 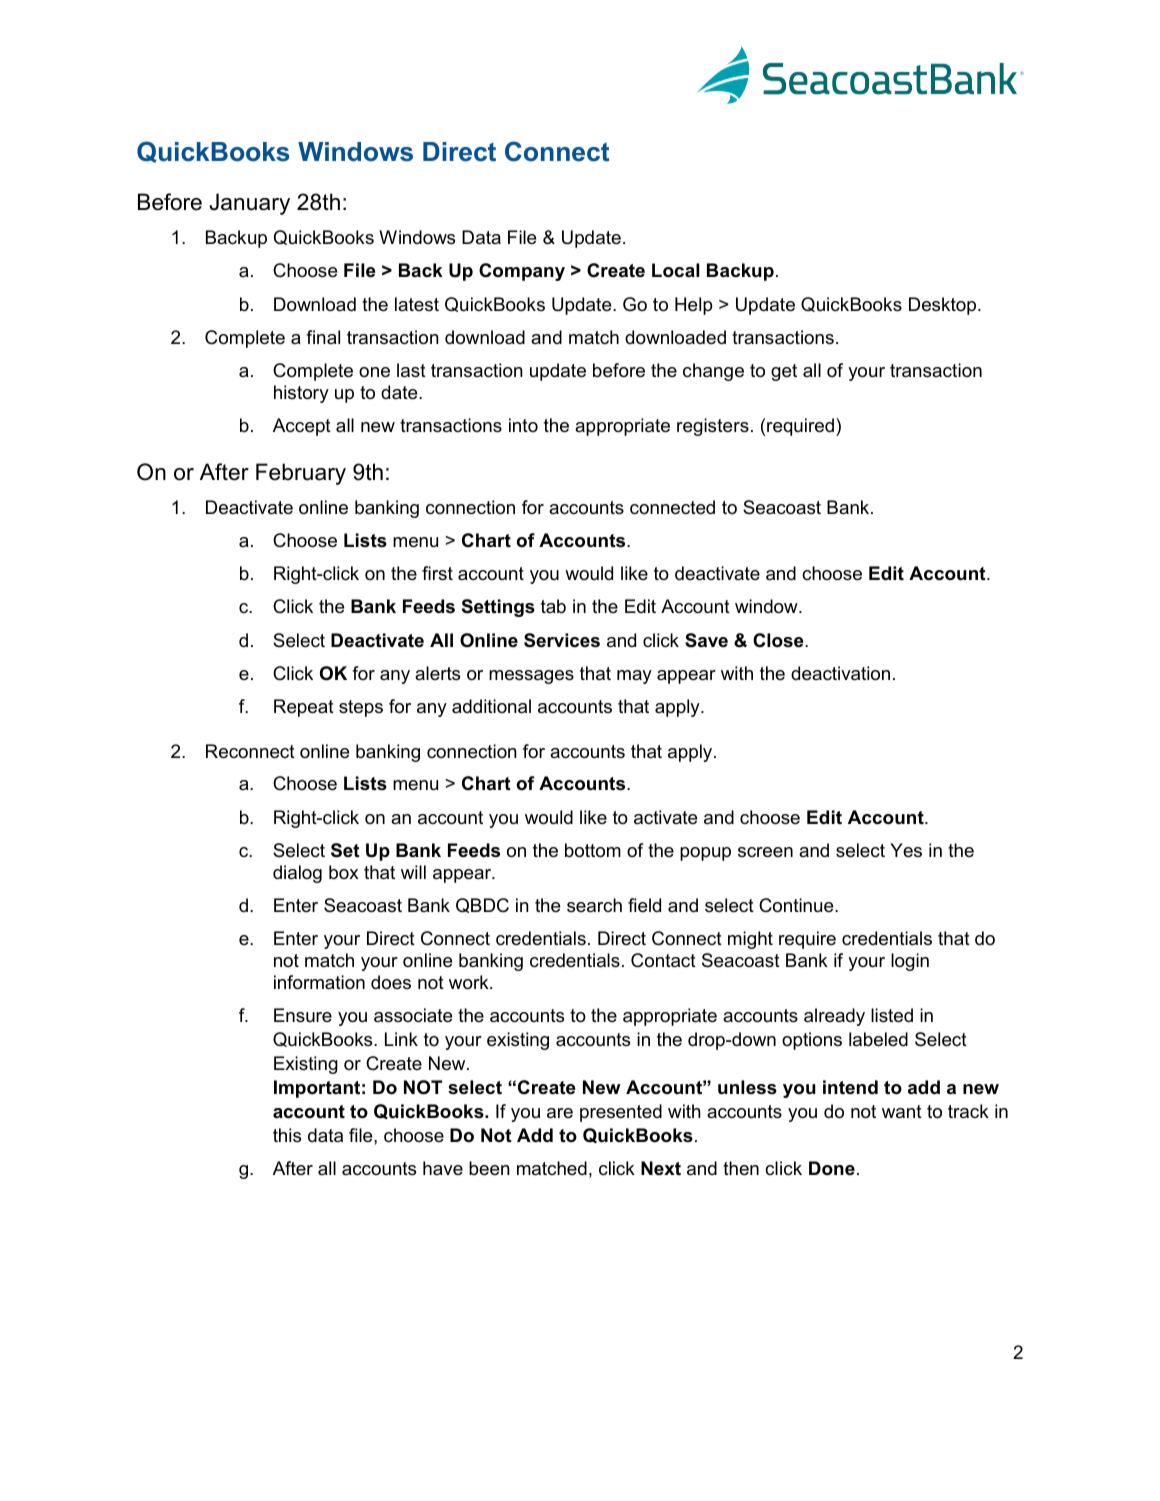 What do you see at coordinates (779, 640) in the image?
I see `Close` at bounding box center [779, 640].
